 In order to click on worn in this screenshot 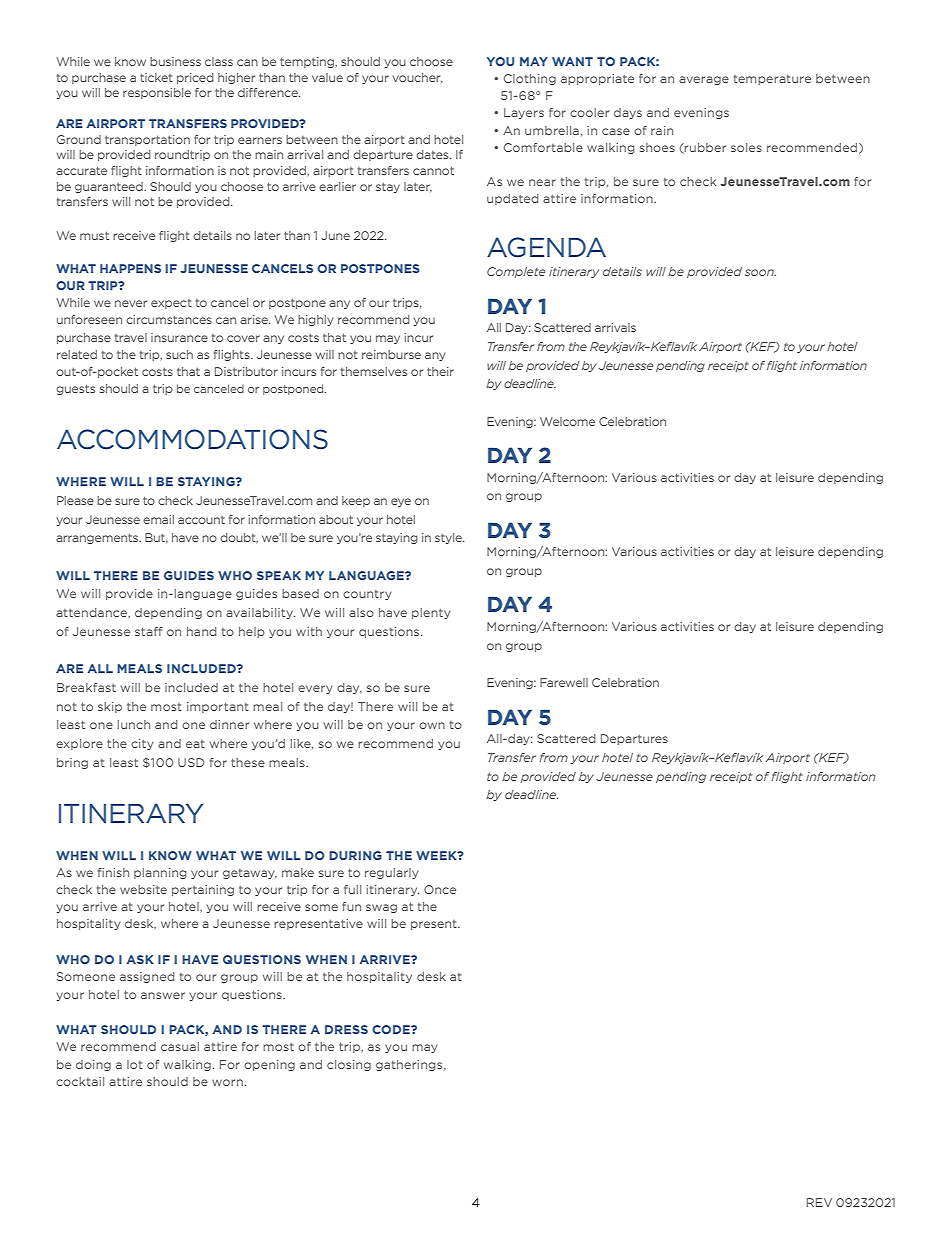, I will do `click(227, 1082)`.
